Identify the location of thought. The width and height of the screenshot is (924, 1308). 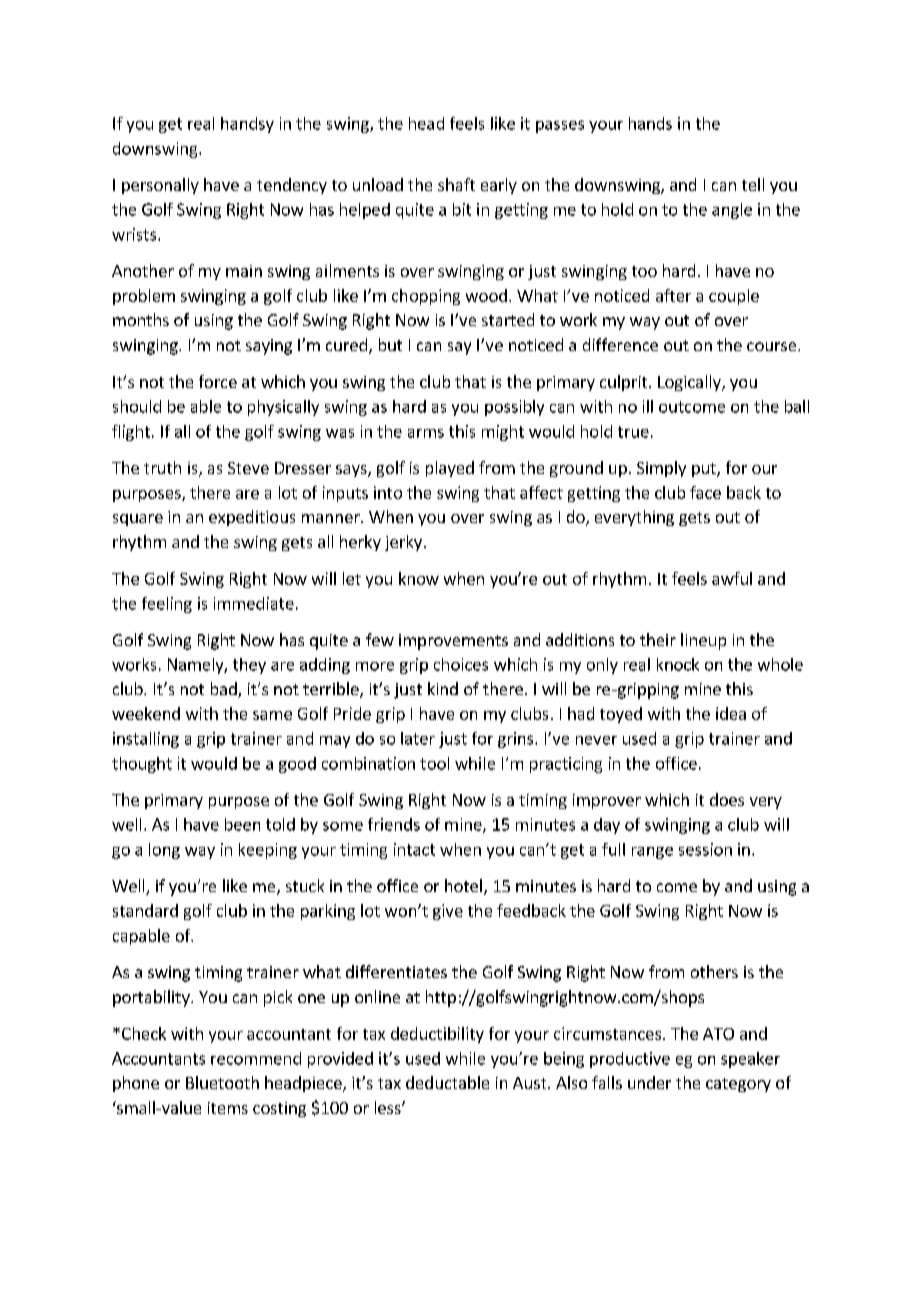
(142, 765).
